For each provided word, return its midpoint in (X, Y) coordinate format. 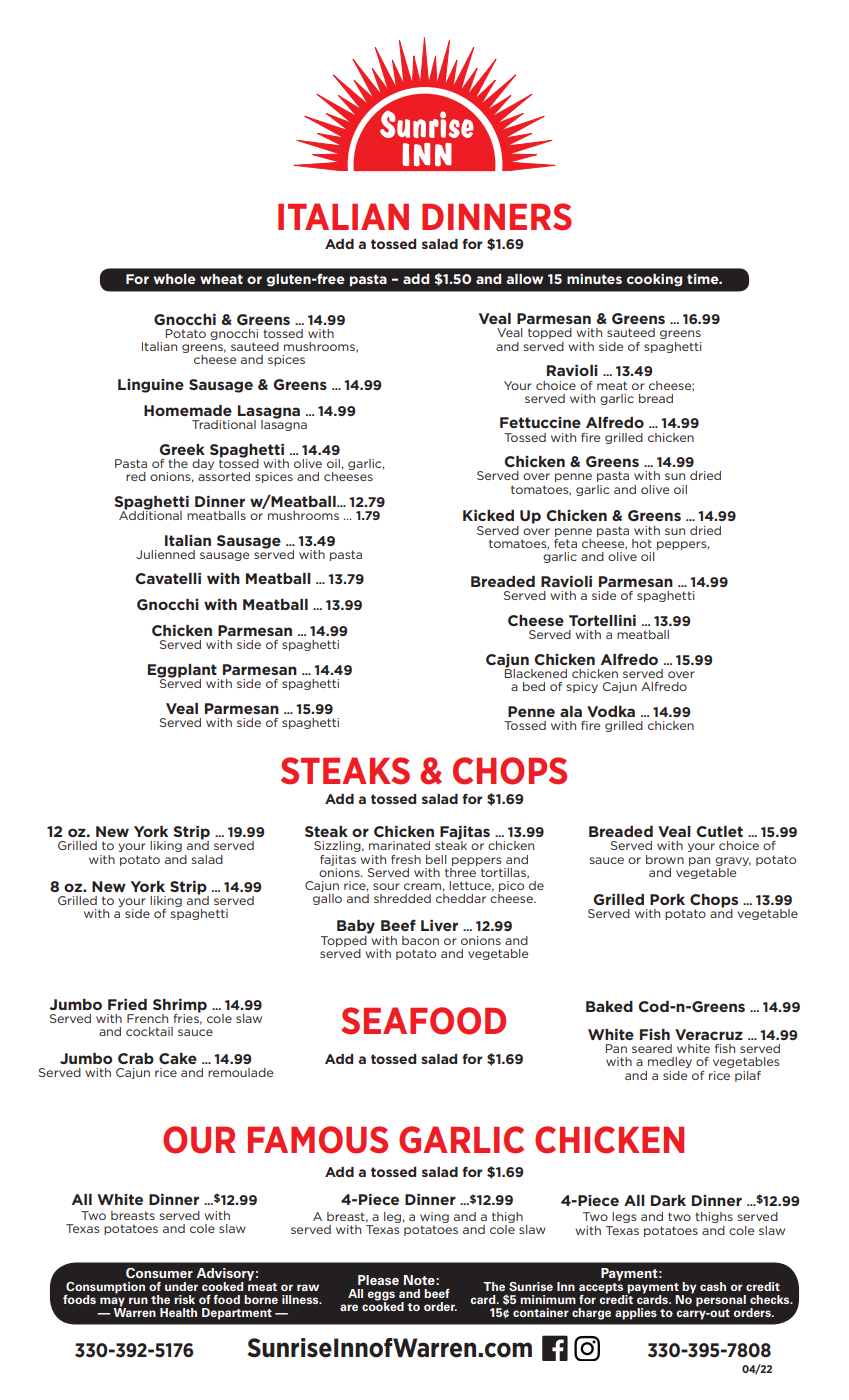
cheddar (461, 898)
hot (642, 543)
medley (670, 1062)
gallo (327, 899)
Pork (667, 899)
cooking (654, 280)
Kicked (488, 515)
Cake (178, 1058)
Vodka (611, 711)
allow (524, 279)
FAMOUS (318, 1140)
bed (534, 686)
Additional (150, 514)
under (181, 1286)
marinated (399, 845)
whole (175, 279)
